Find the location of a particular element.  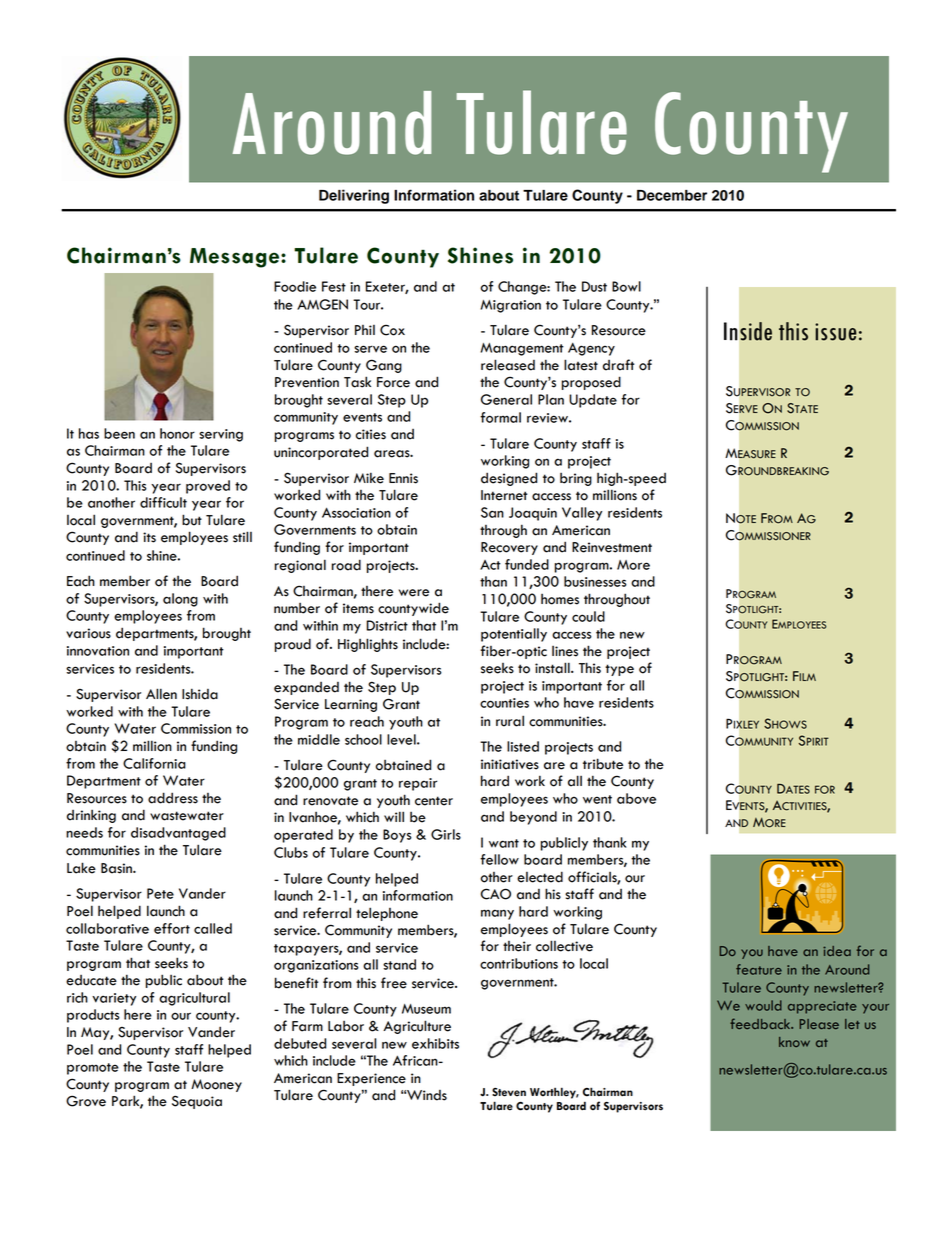

fellow is located at coordinates (499, 859).
